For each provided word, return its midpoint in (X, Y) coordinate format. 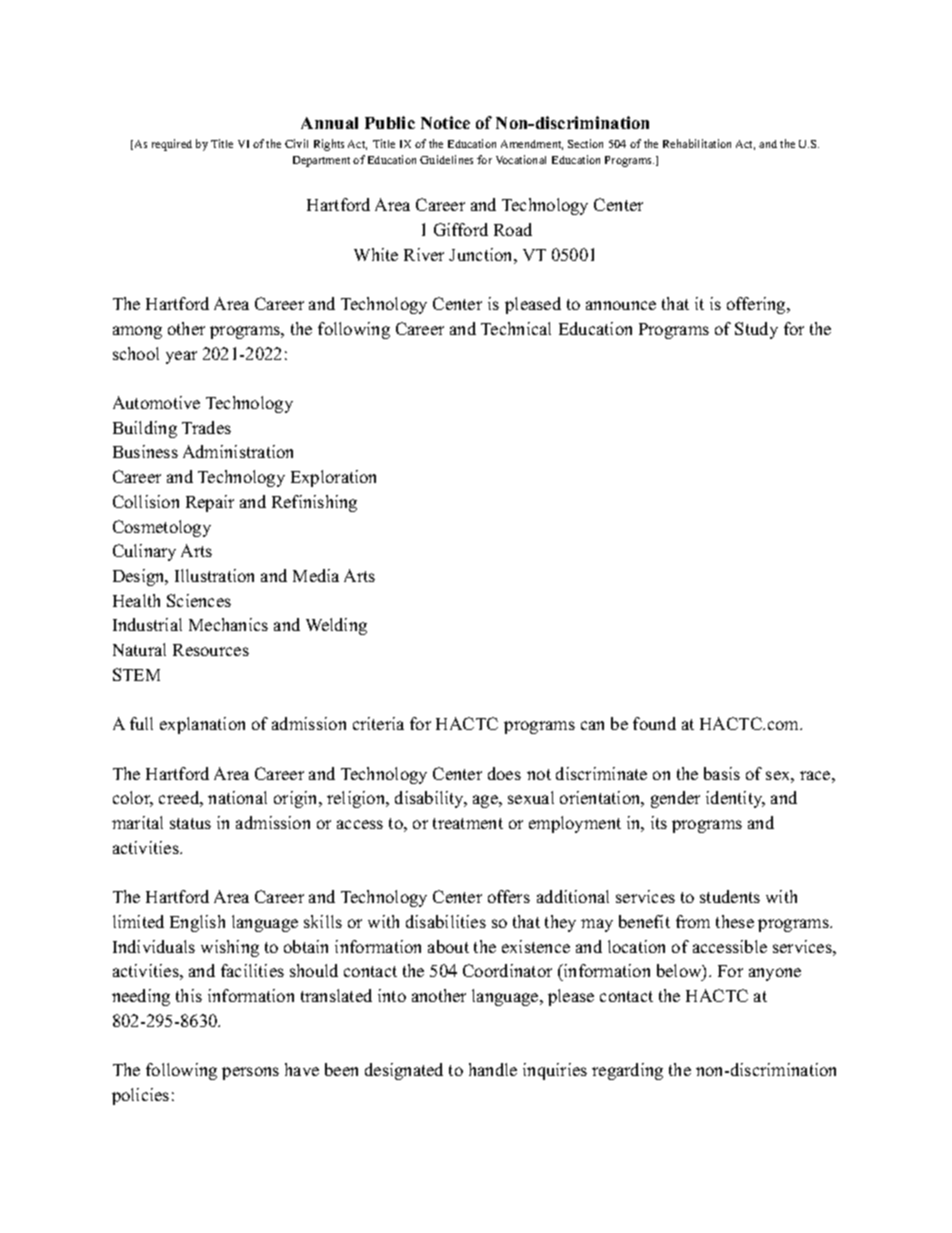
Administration (238, 451)
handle (493, 1069)
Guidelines (446, 159)
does (504, 773)
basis (722, 773)
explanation (202, 725)
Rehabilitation (697, 143)
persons (250, 1073)
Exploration (333, 478)
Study (756, 330)
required (172, 145)
